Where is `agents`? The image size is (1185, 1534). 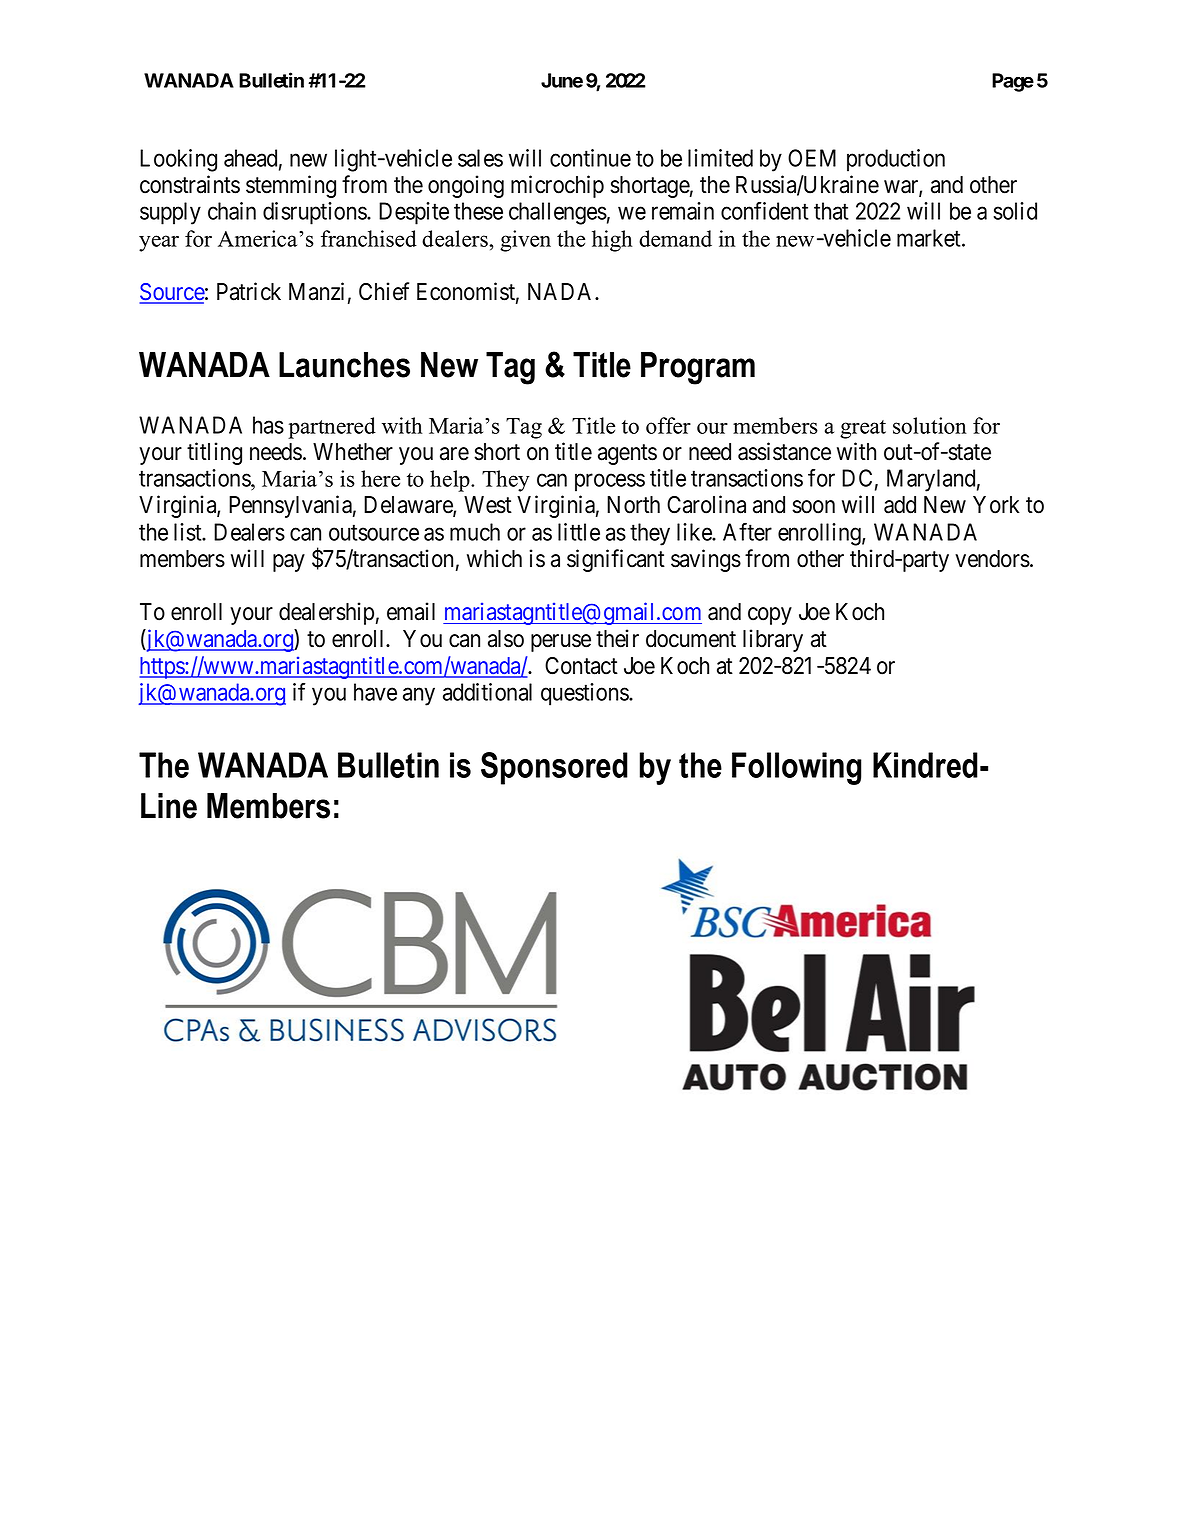
agents is located at coordinates (627, 454).
